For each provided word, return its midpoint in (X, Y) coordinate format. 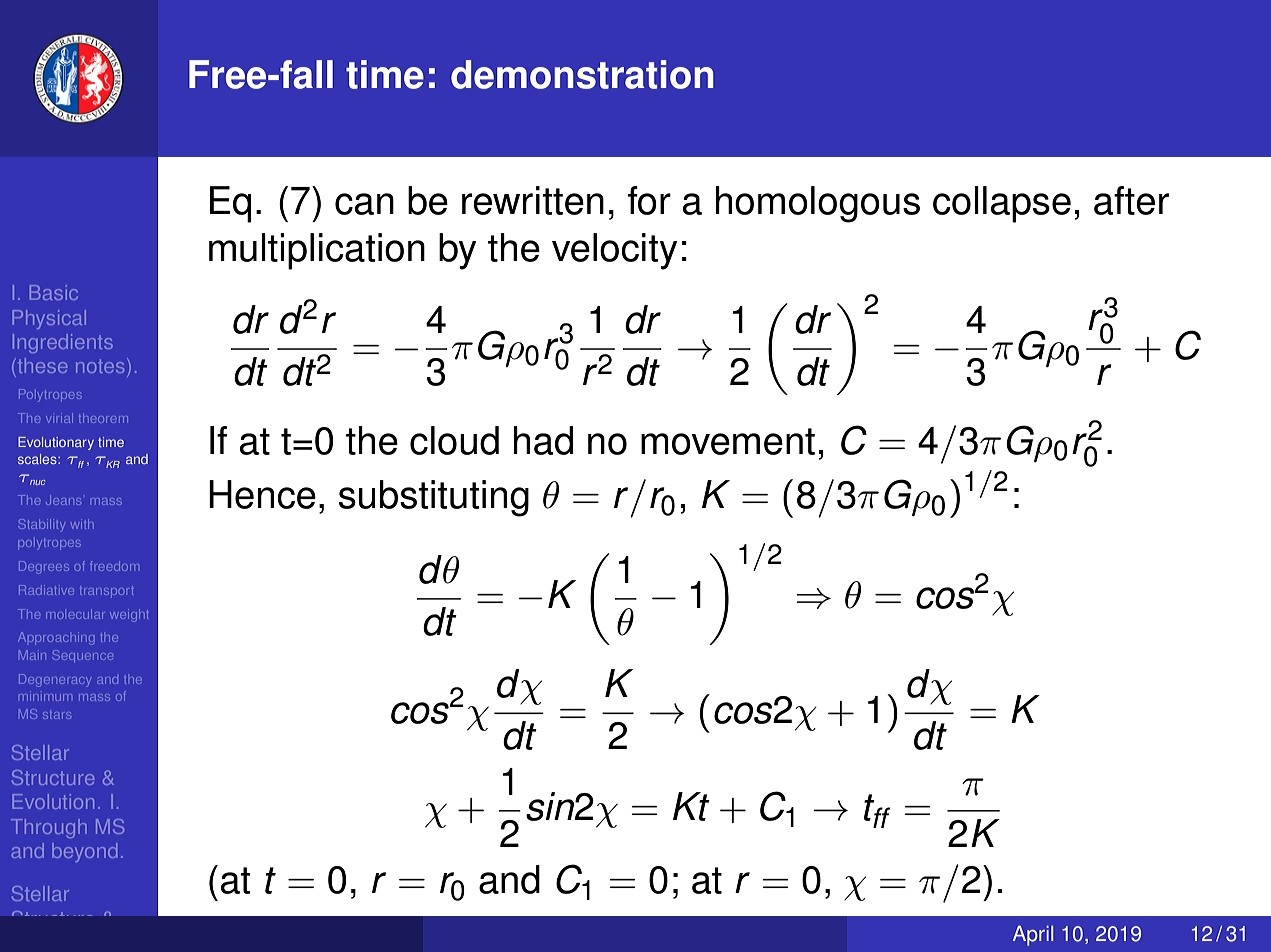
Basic (54, 292)
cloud (454, 440)
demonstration (582, 74)
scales (38, 459)
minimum (47, 697)
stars (57, 715)
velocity (615, 251)
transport (106, 591)
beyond (84, 852)
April (1033, 936)
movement (728, 441)
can (364, 204)
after (1131, 200)
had (543, 440)
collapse (1002, 204)
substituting (434, 498)
